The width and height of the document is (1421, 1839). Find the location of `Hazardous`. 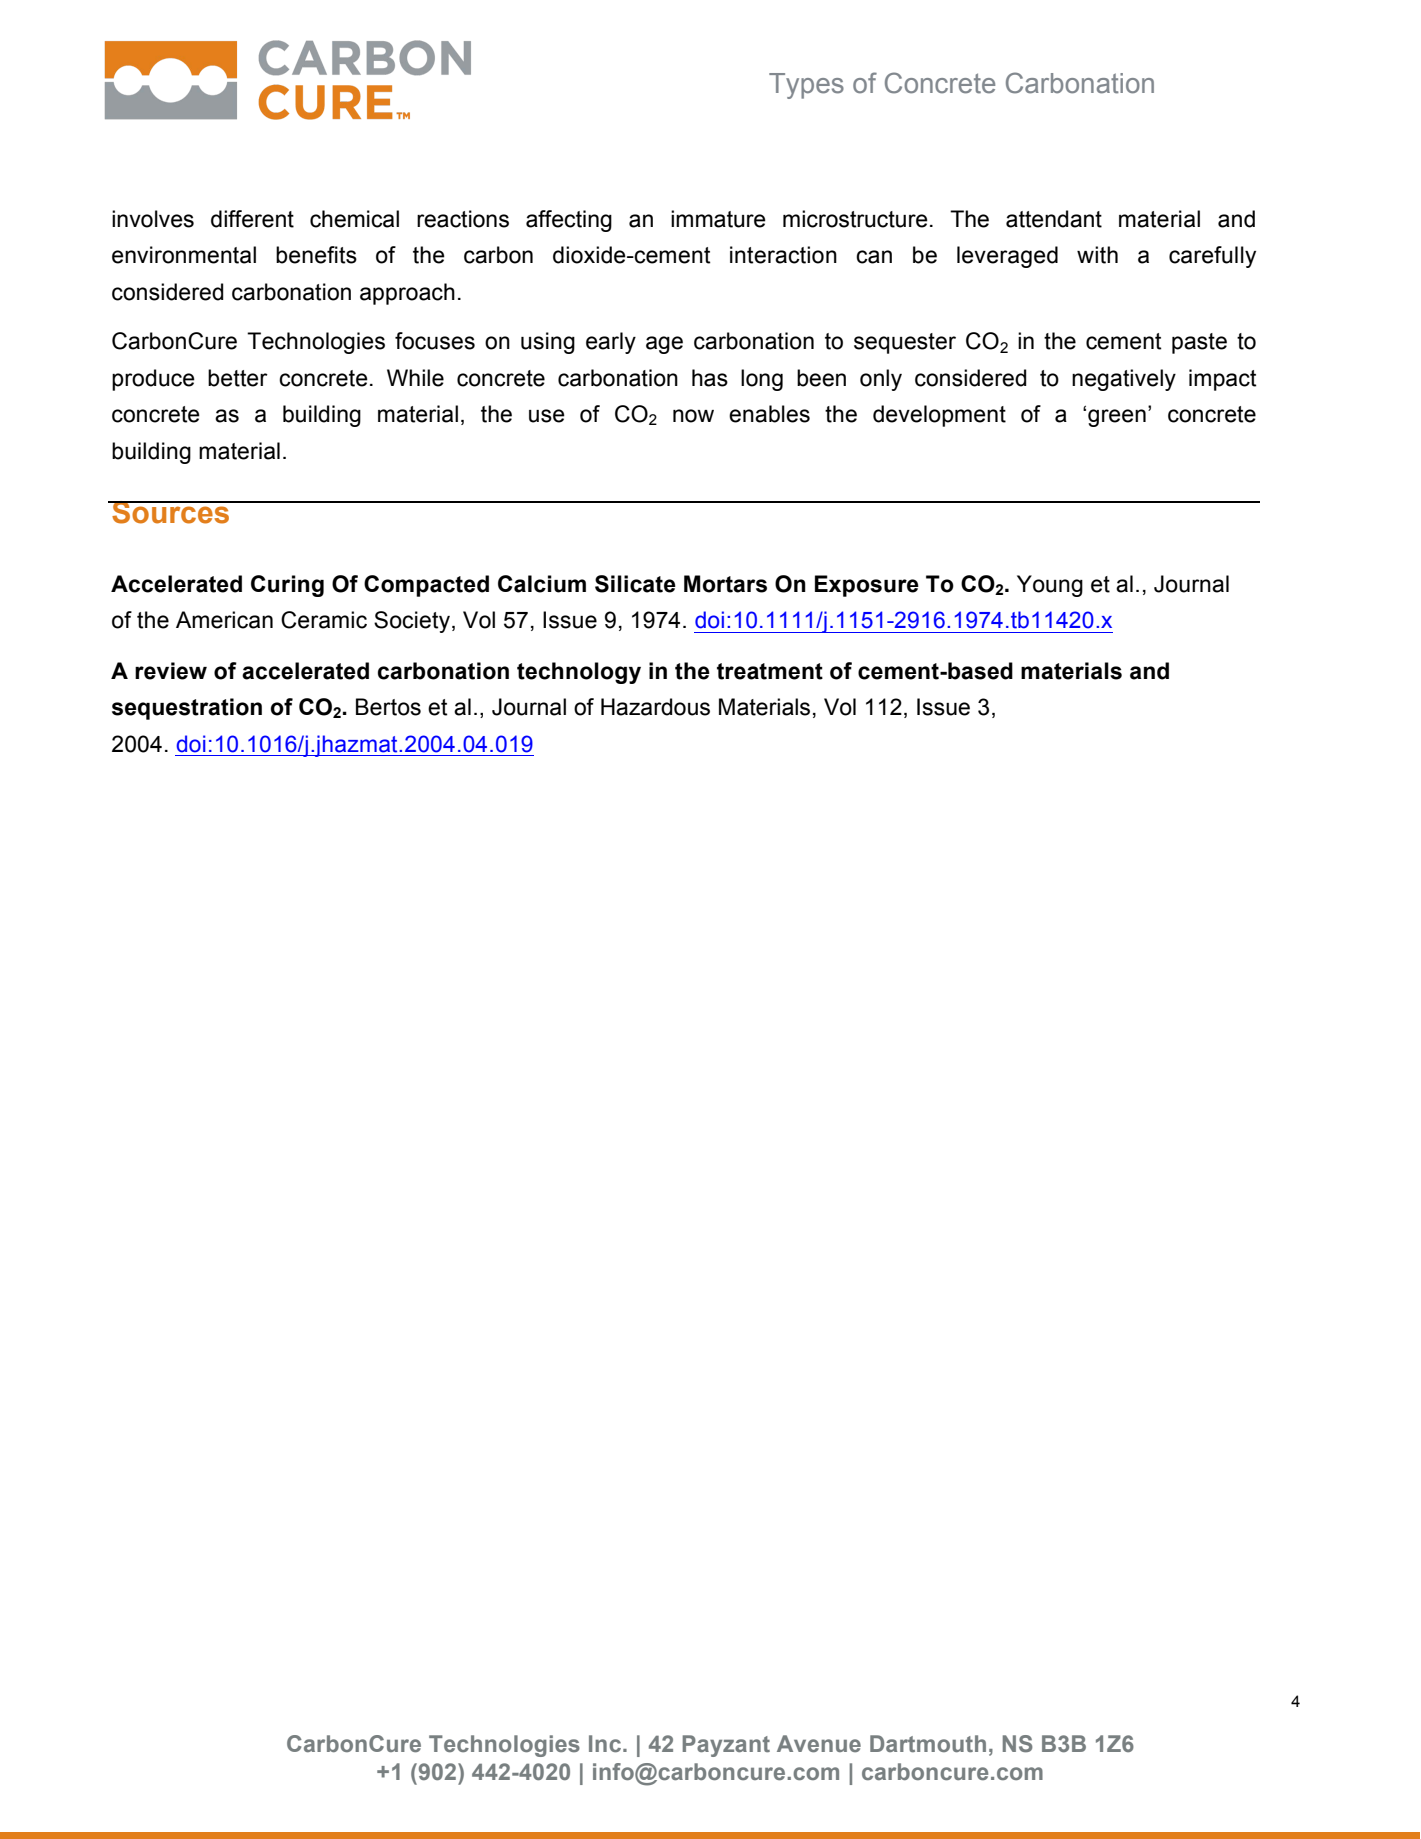

Hazardous is located at coordinates (655, 707).
